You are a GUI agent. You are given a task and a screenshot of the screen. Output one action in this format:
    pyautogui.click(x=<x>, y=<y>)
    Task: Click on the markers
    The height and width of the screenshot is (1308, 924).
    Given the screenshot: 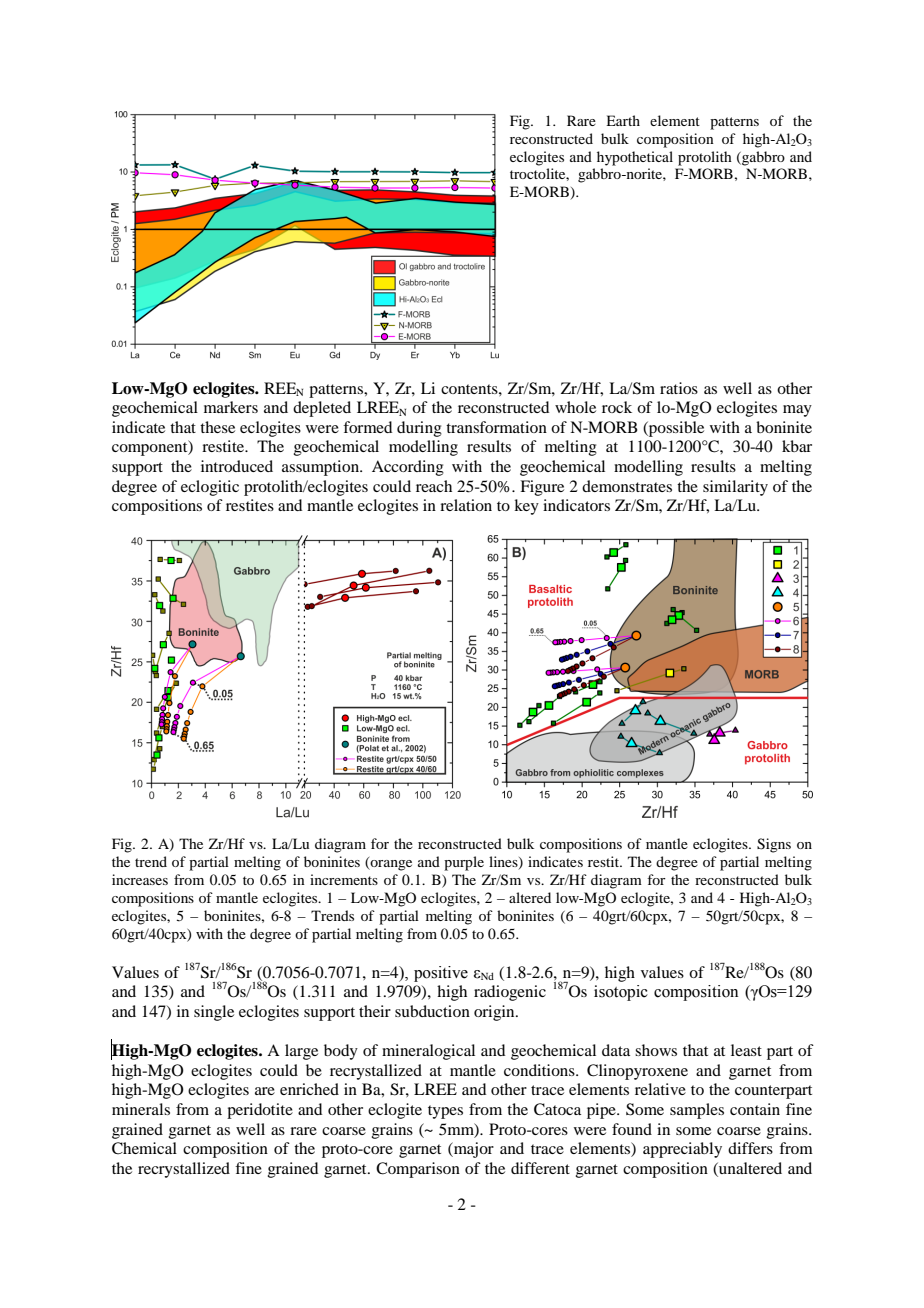 What is the action you would take?
    pyautogui.click(x=231, y=407)
